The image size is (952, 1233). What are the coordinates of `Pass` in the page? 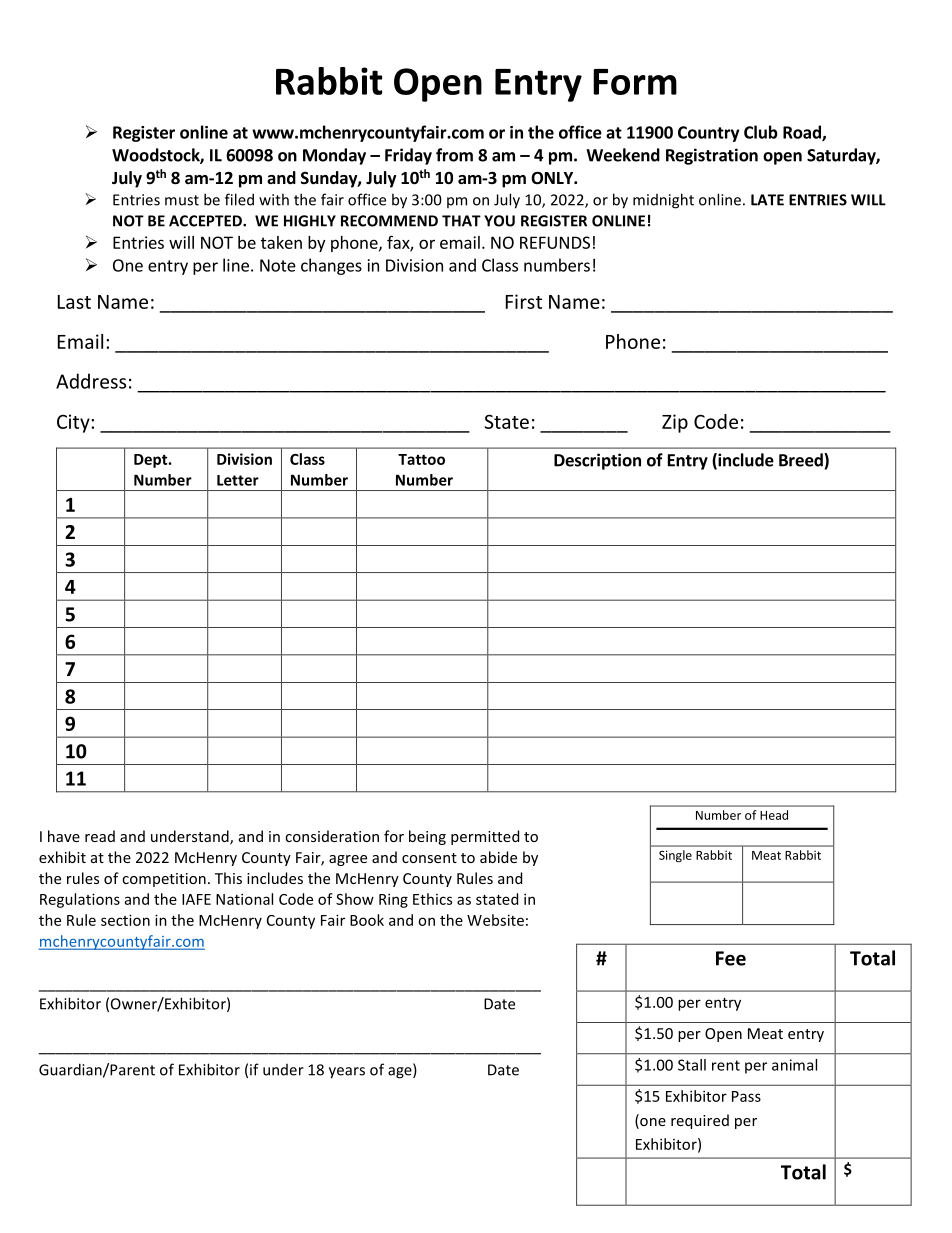 It's located at (746, 1096).
